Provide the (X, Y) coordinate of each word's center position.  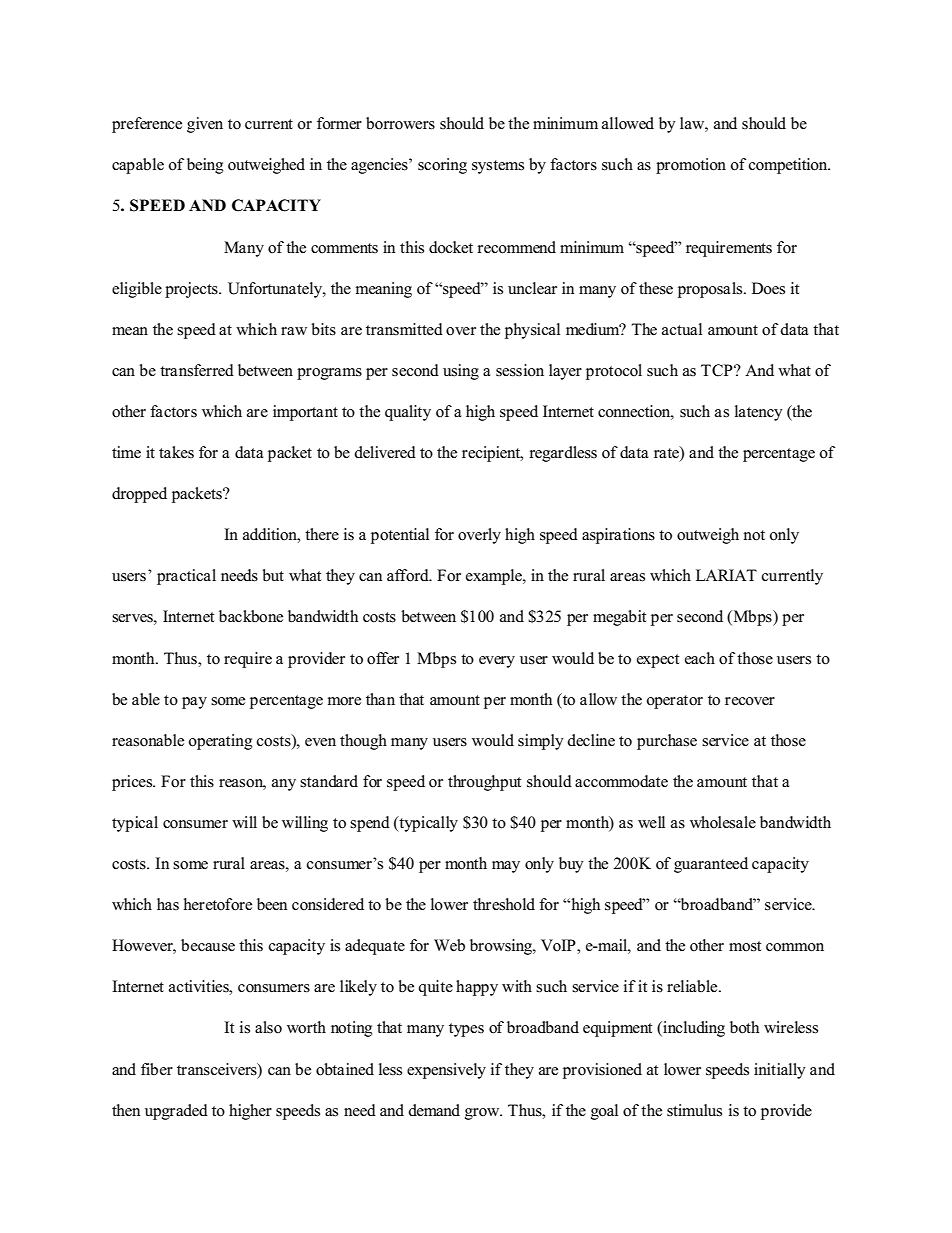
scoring (442, 166)
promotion (691, 166)
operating (221, 742)
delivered (385, 452)
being (205, 166)
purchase (667, 742)
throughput (484, 783)
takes (176, 452)
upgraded (176, 1112)
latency (759, 413)
